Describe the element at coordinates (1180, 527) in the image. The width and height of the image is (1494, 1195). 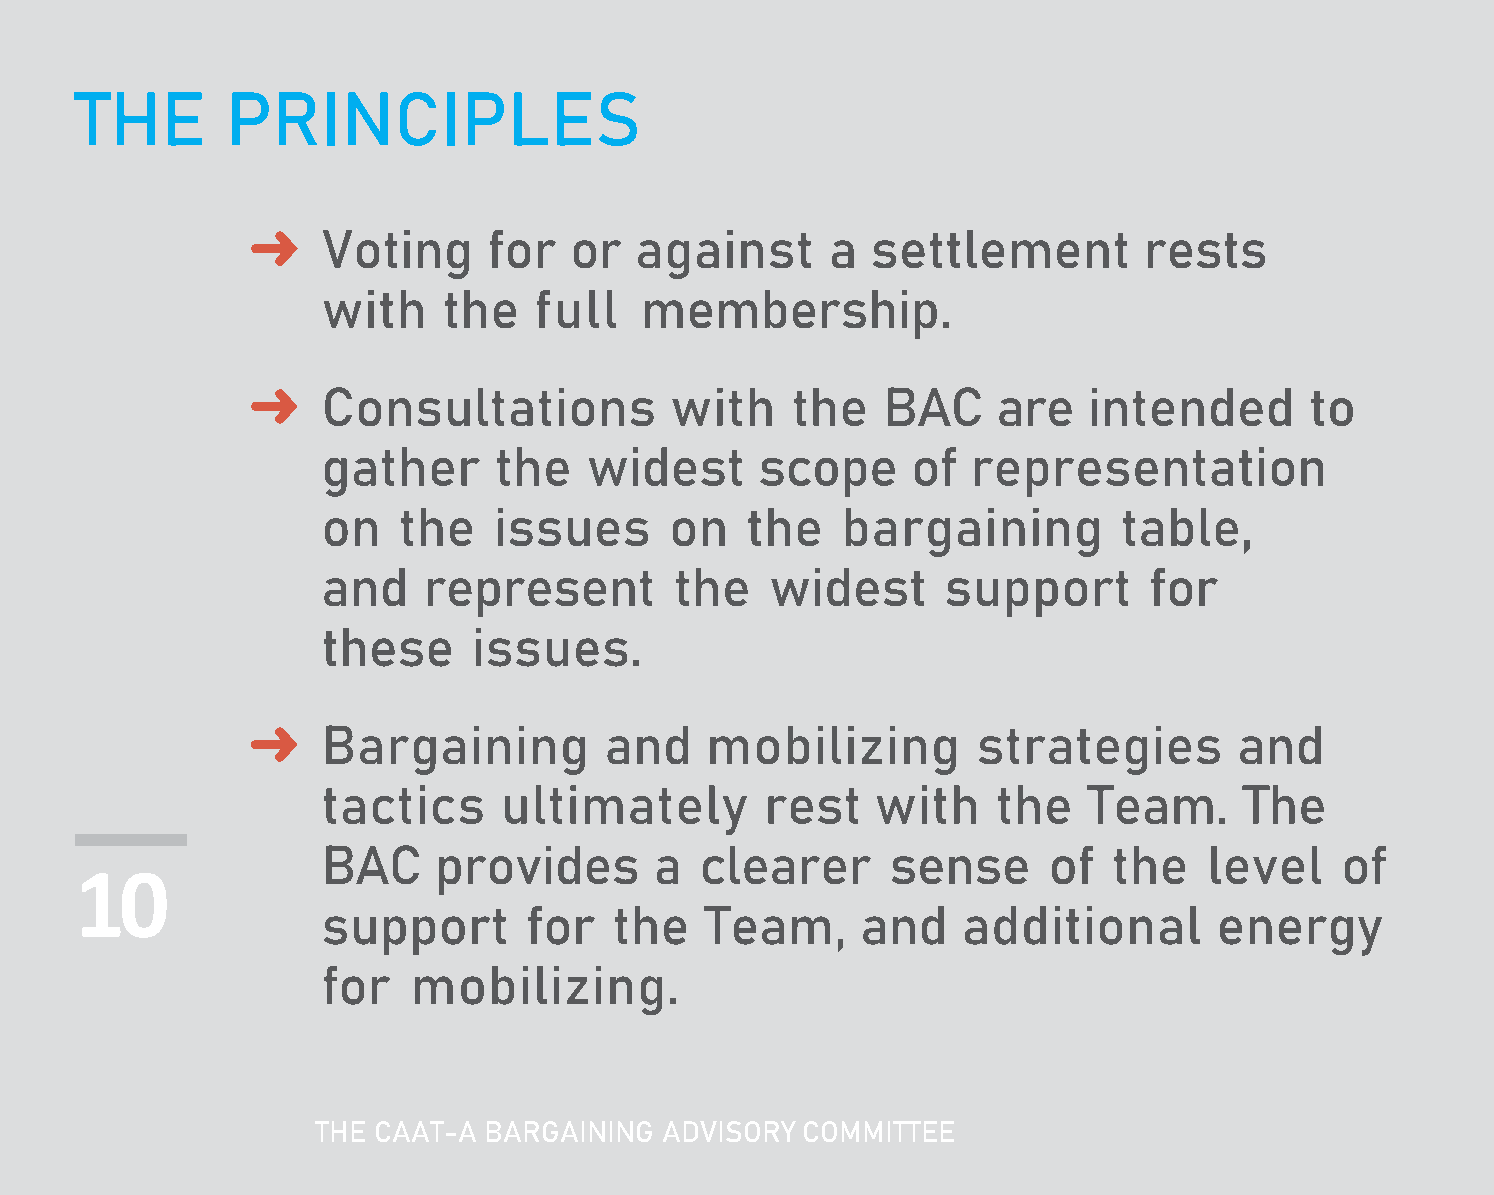
I see `table` at that location.
